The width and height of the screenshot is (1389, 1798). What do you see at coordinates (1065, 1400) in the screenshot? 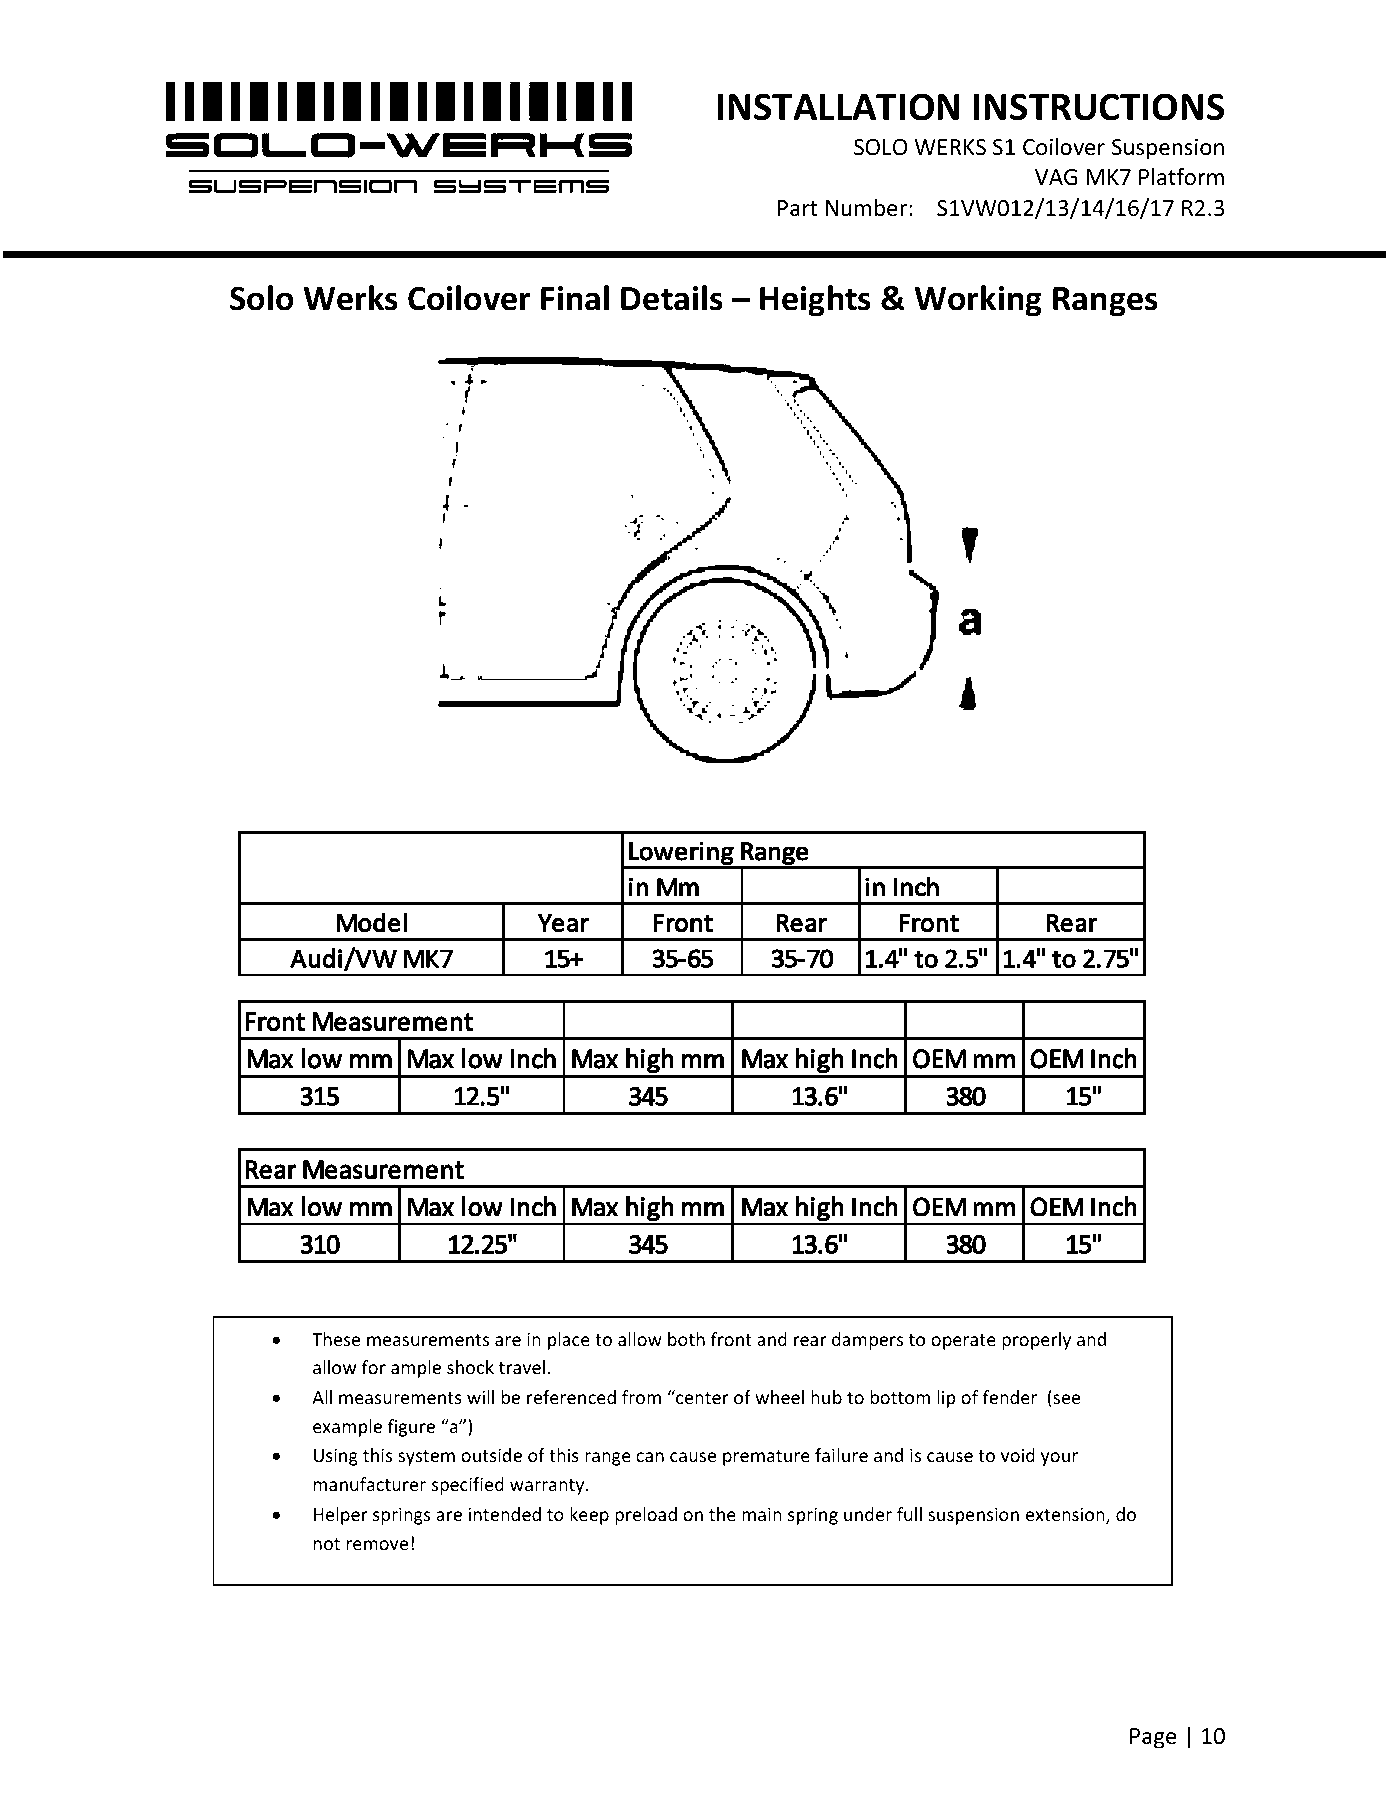
I see `see` at bounding box center [1065, 1400].
